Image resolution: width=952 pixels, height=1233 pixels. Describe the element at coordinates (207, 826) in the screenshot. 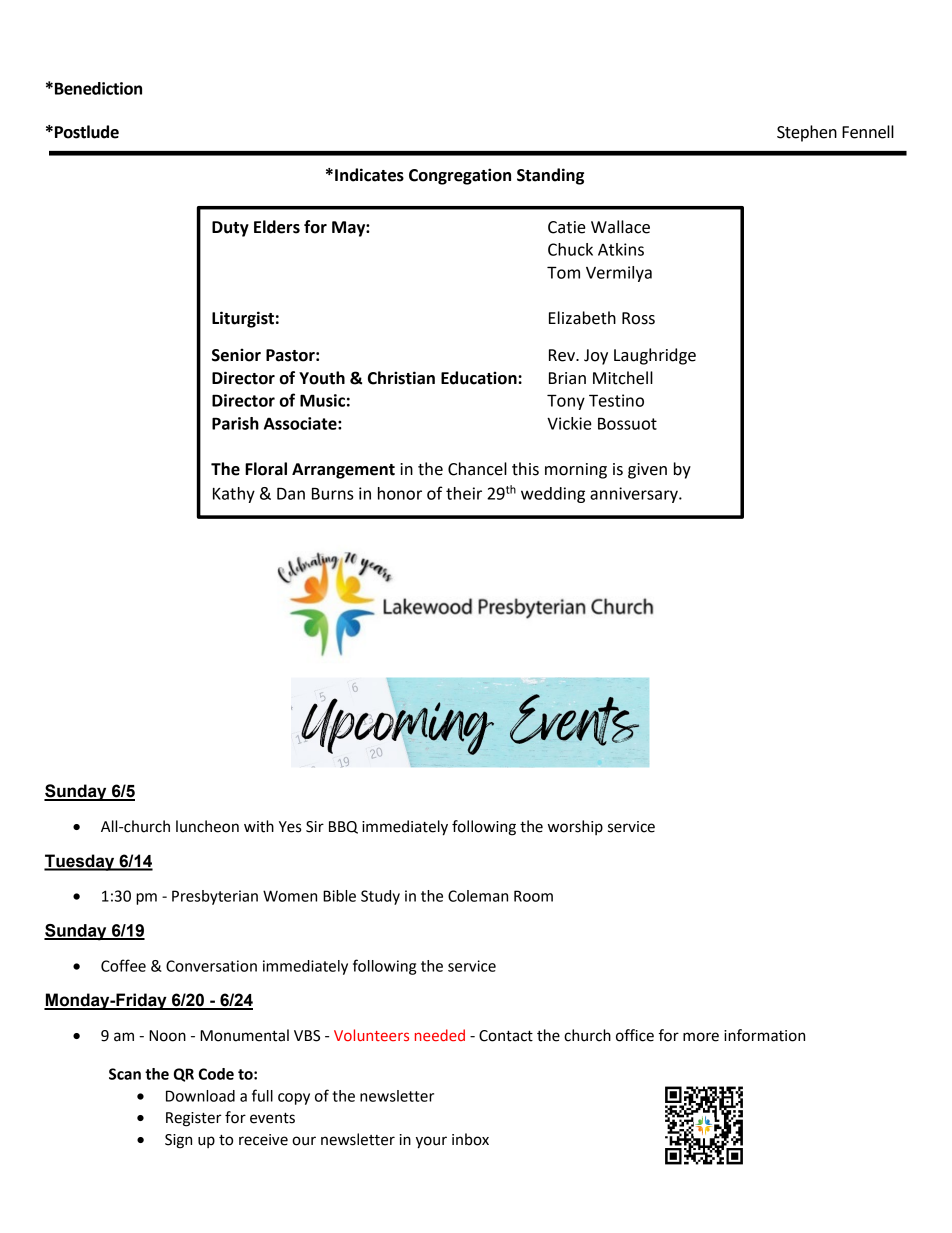

I see `luncheon` at that location.
